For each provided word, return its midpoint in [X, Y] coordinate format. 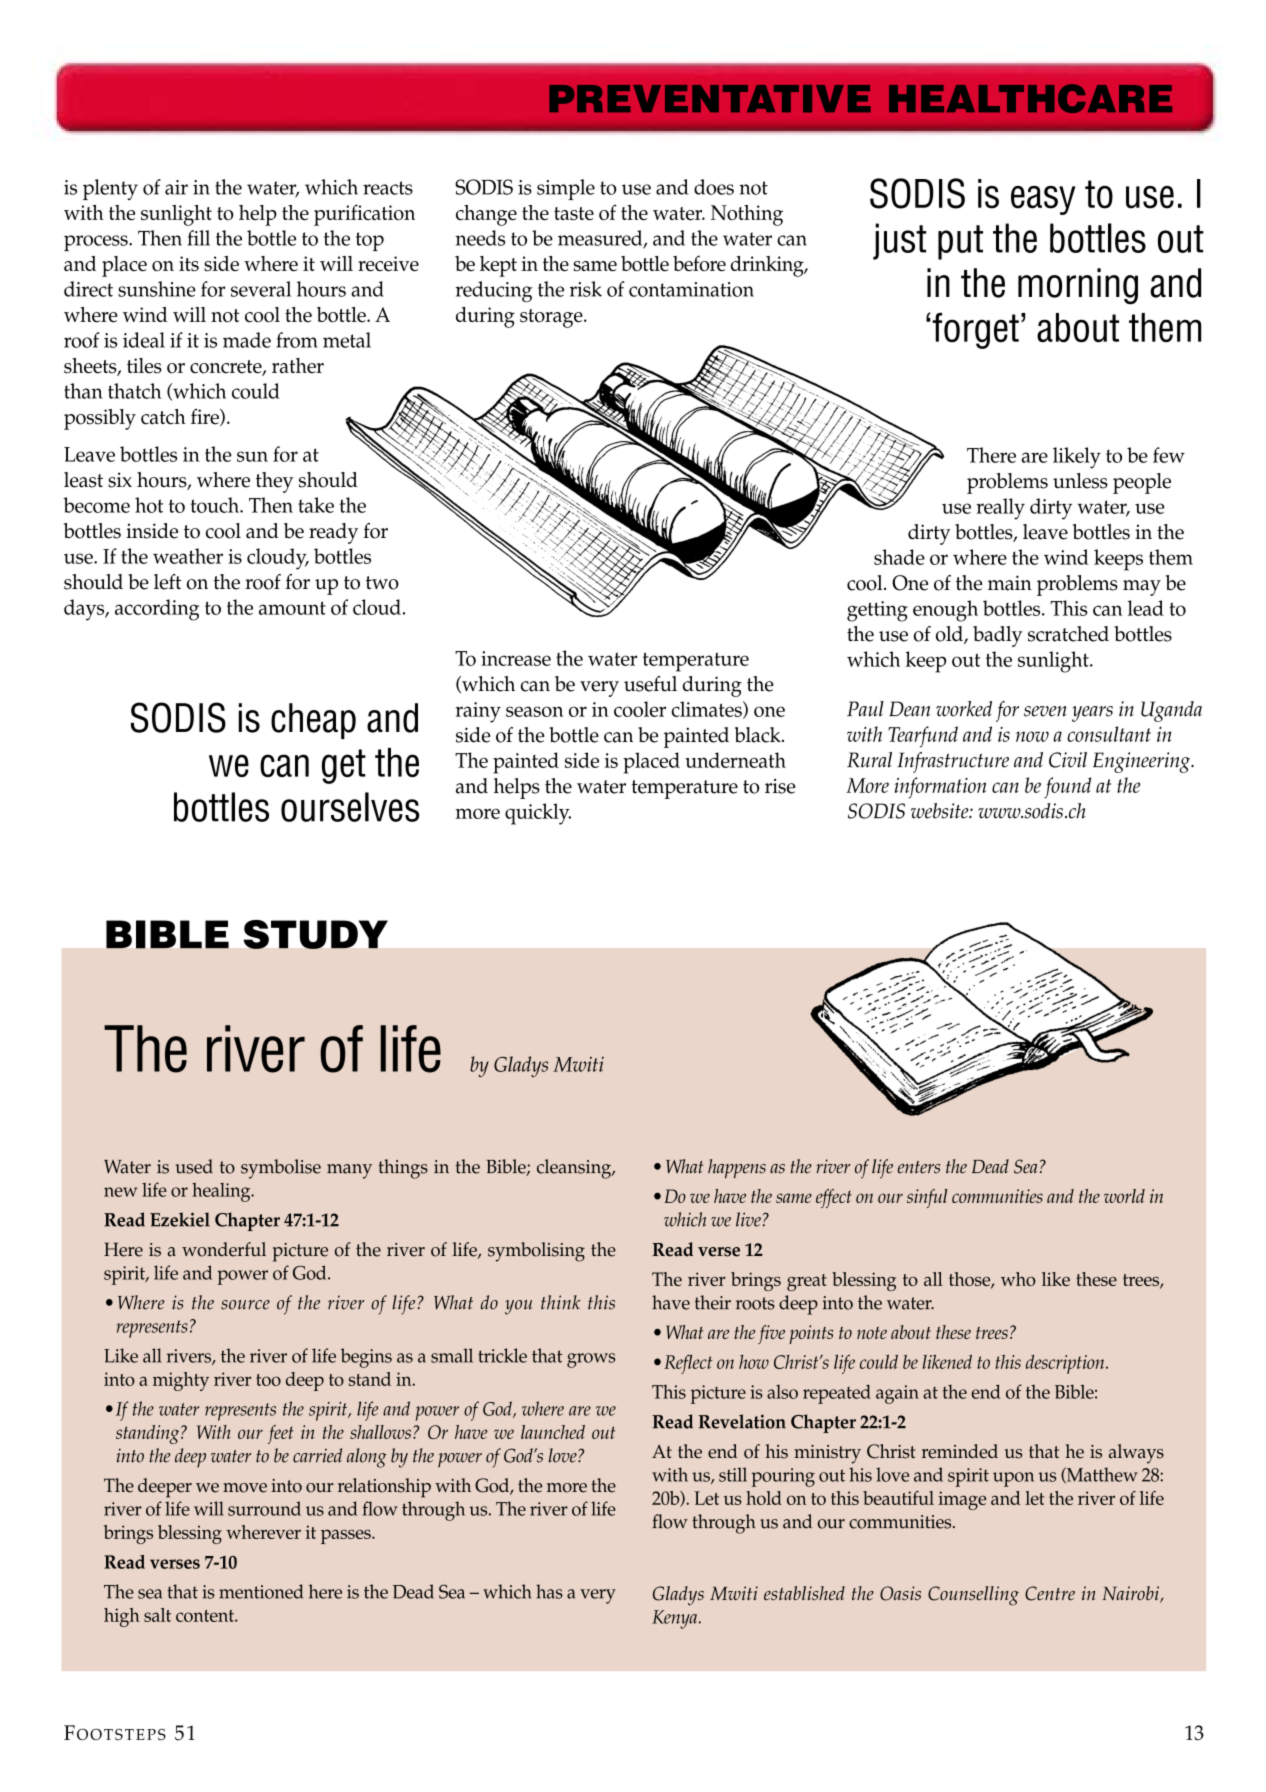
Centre [1050, 1593]
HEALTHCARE [1030, 98]
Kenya [674, 1619]
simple [566, 189]
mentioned [261, 1591]
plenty [110, 189]
